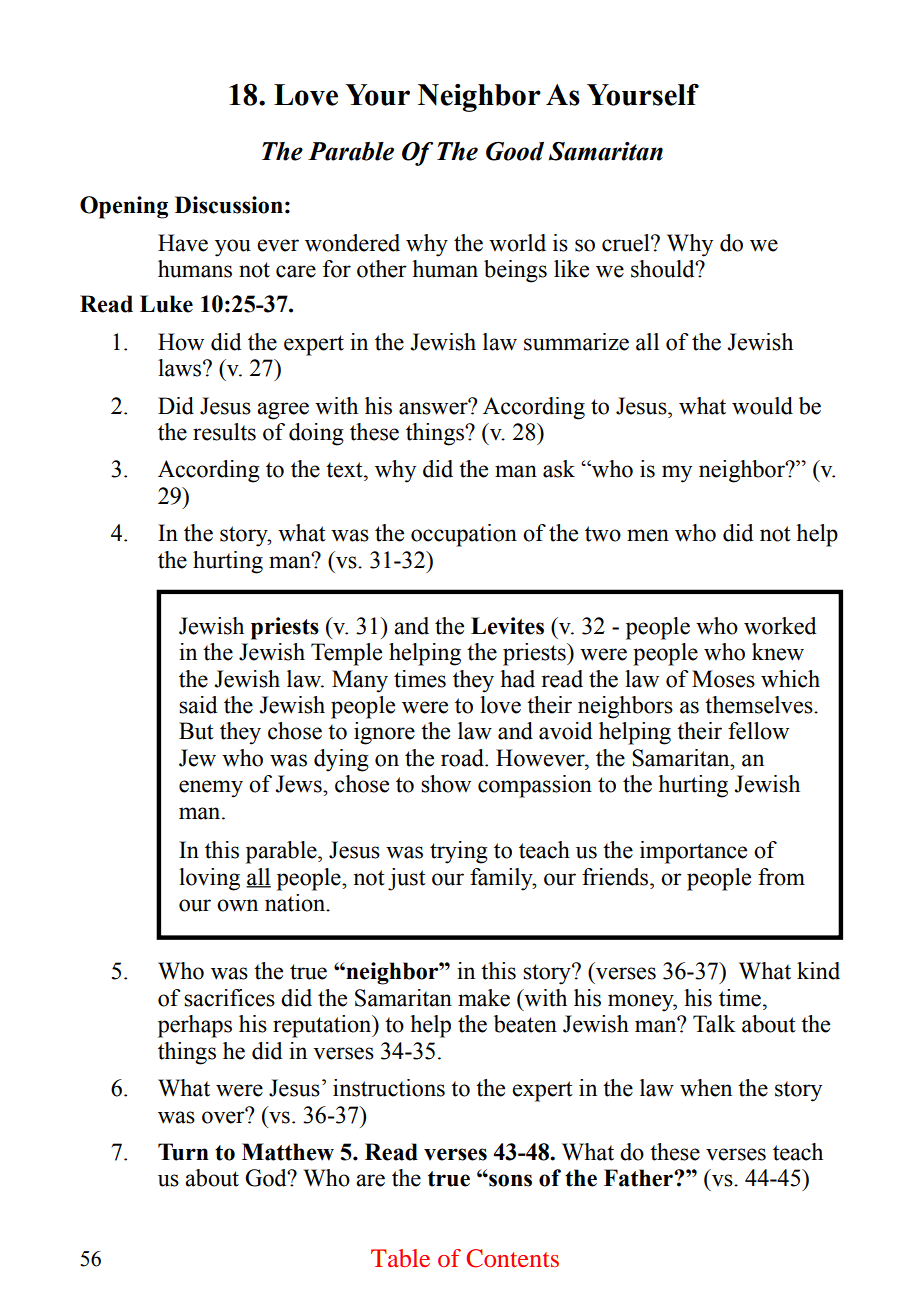 Image resolution: width=924 pixels, height=1310 pixels. I want to click on occupation, so click(464, 535).
